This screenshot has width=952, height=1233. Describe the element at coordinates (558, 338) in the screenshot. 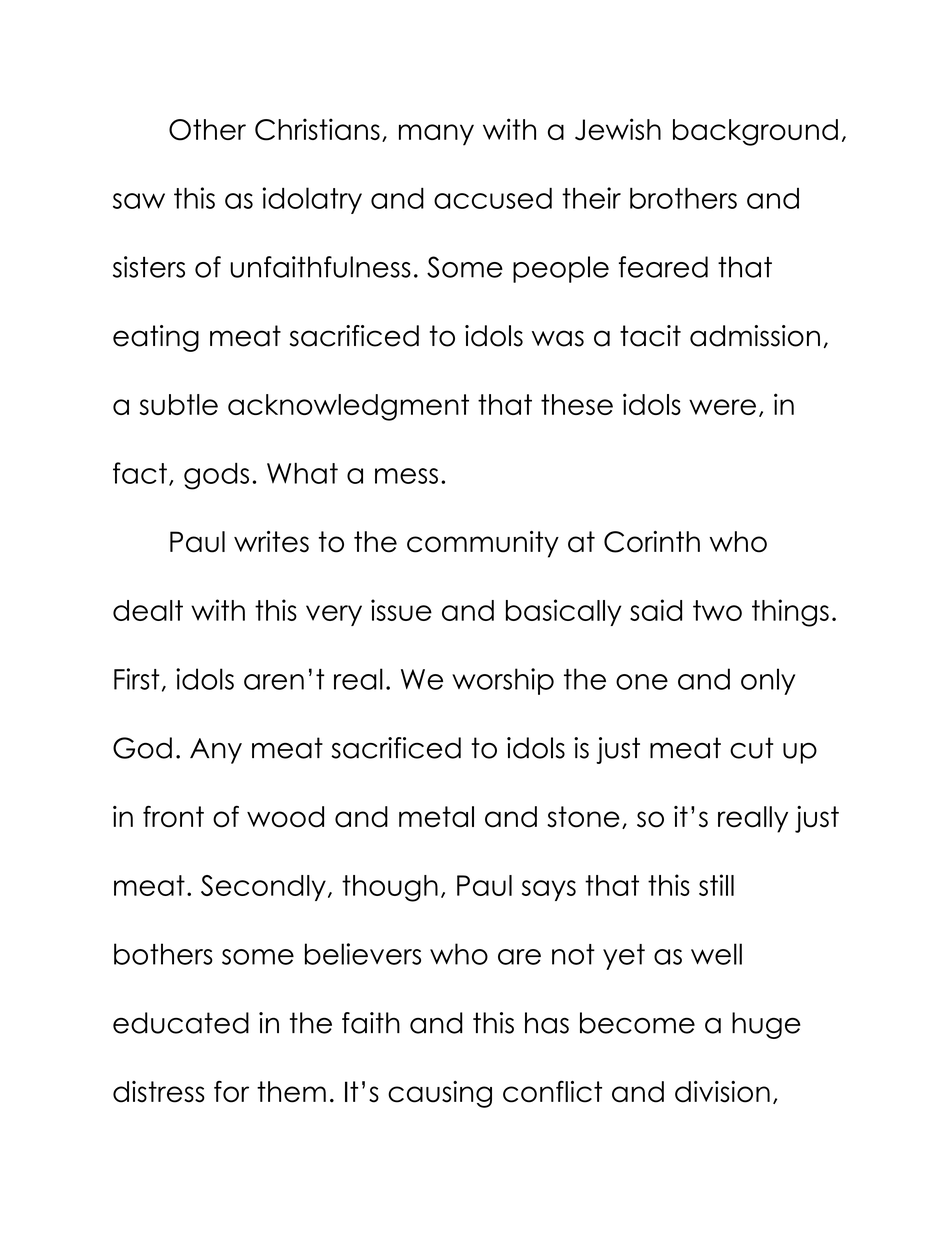

I see `was` at that location.
